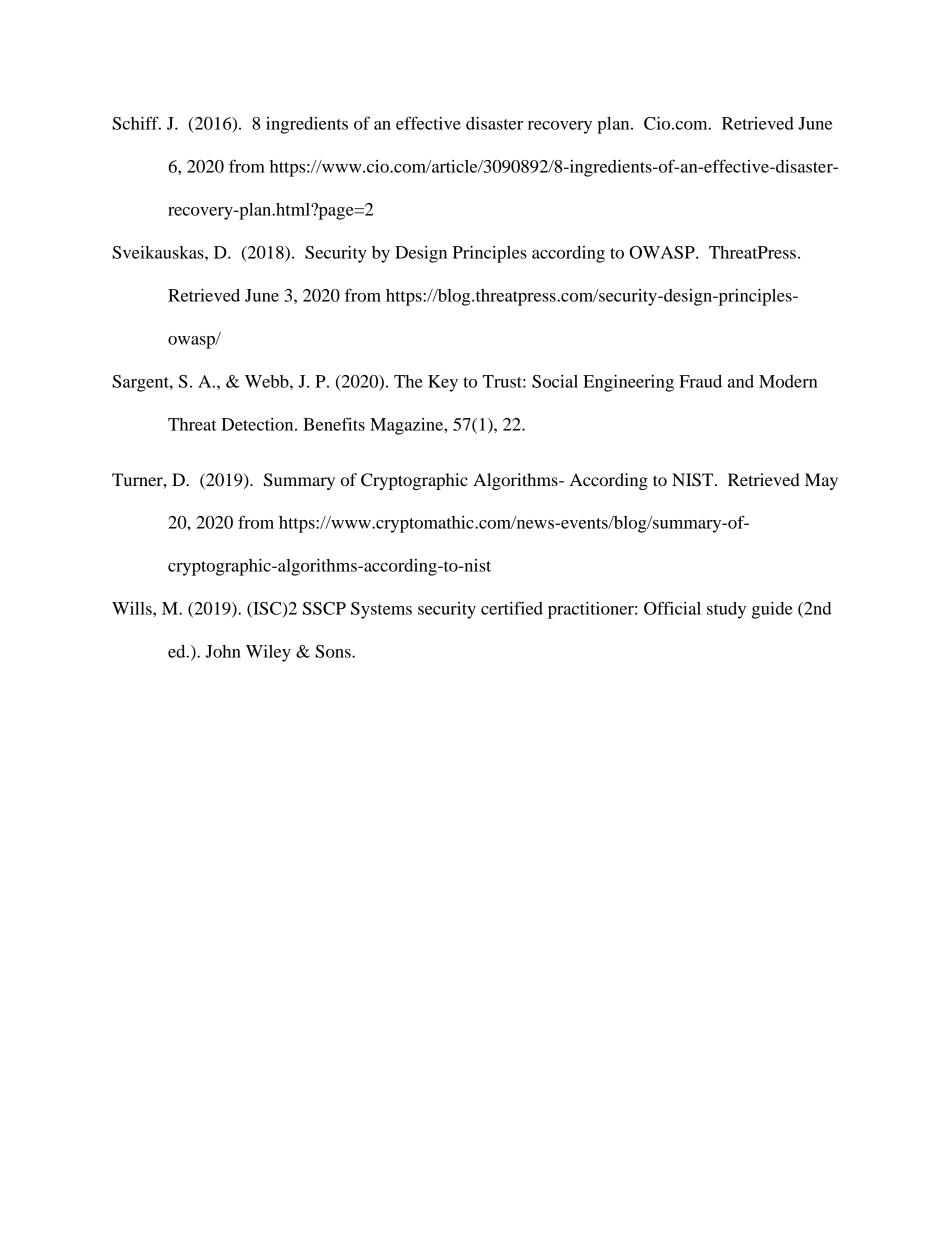 The width and height of the screenshot is (952, 1233). What do you see at coordinates (512, 608) in the screenshot?
I see `certified` at bounding box center [512, 608].
